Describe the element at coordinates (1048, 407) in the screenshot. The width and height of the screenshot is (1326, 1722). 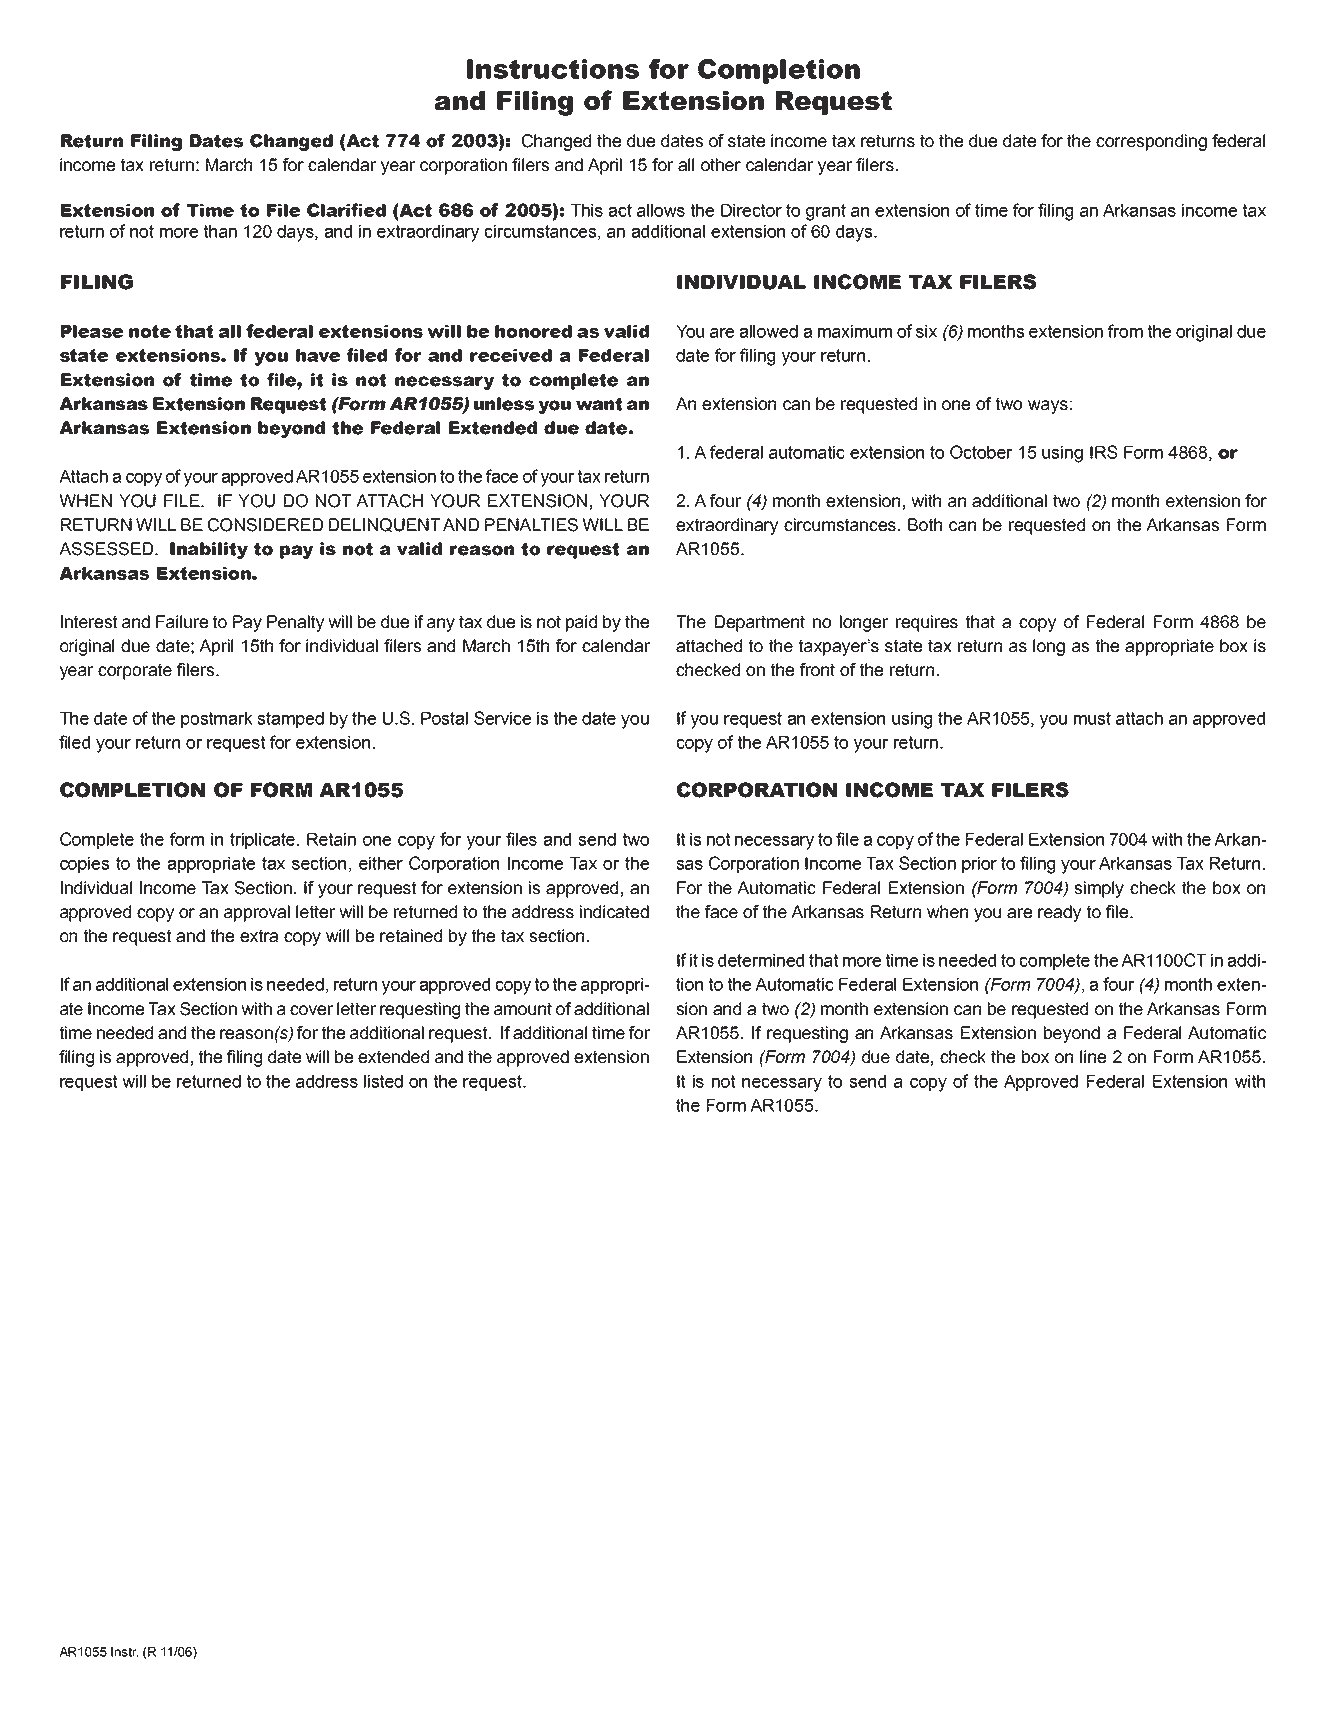
I see `ways` at that location.
